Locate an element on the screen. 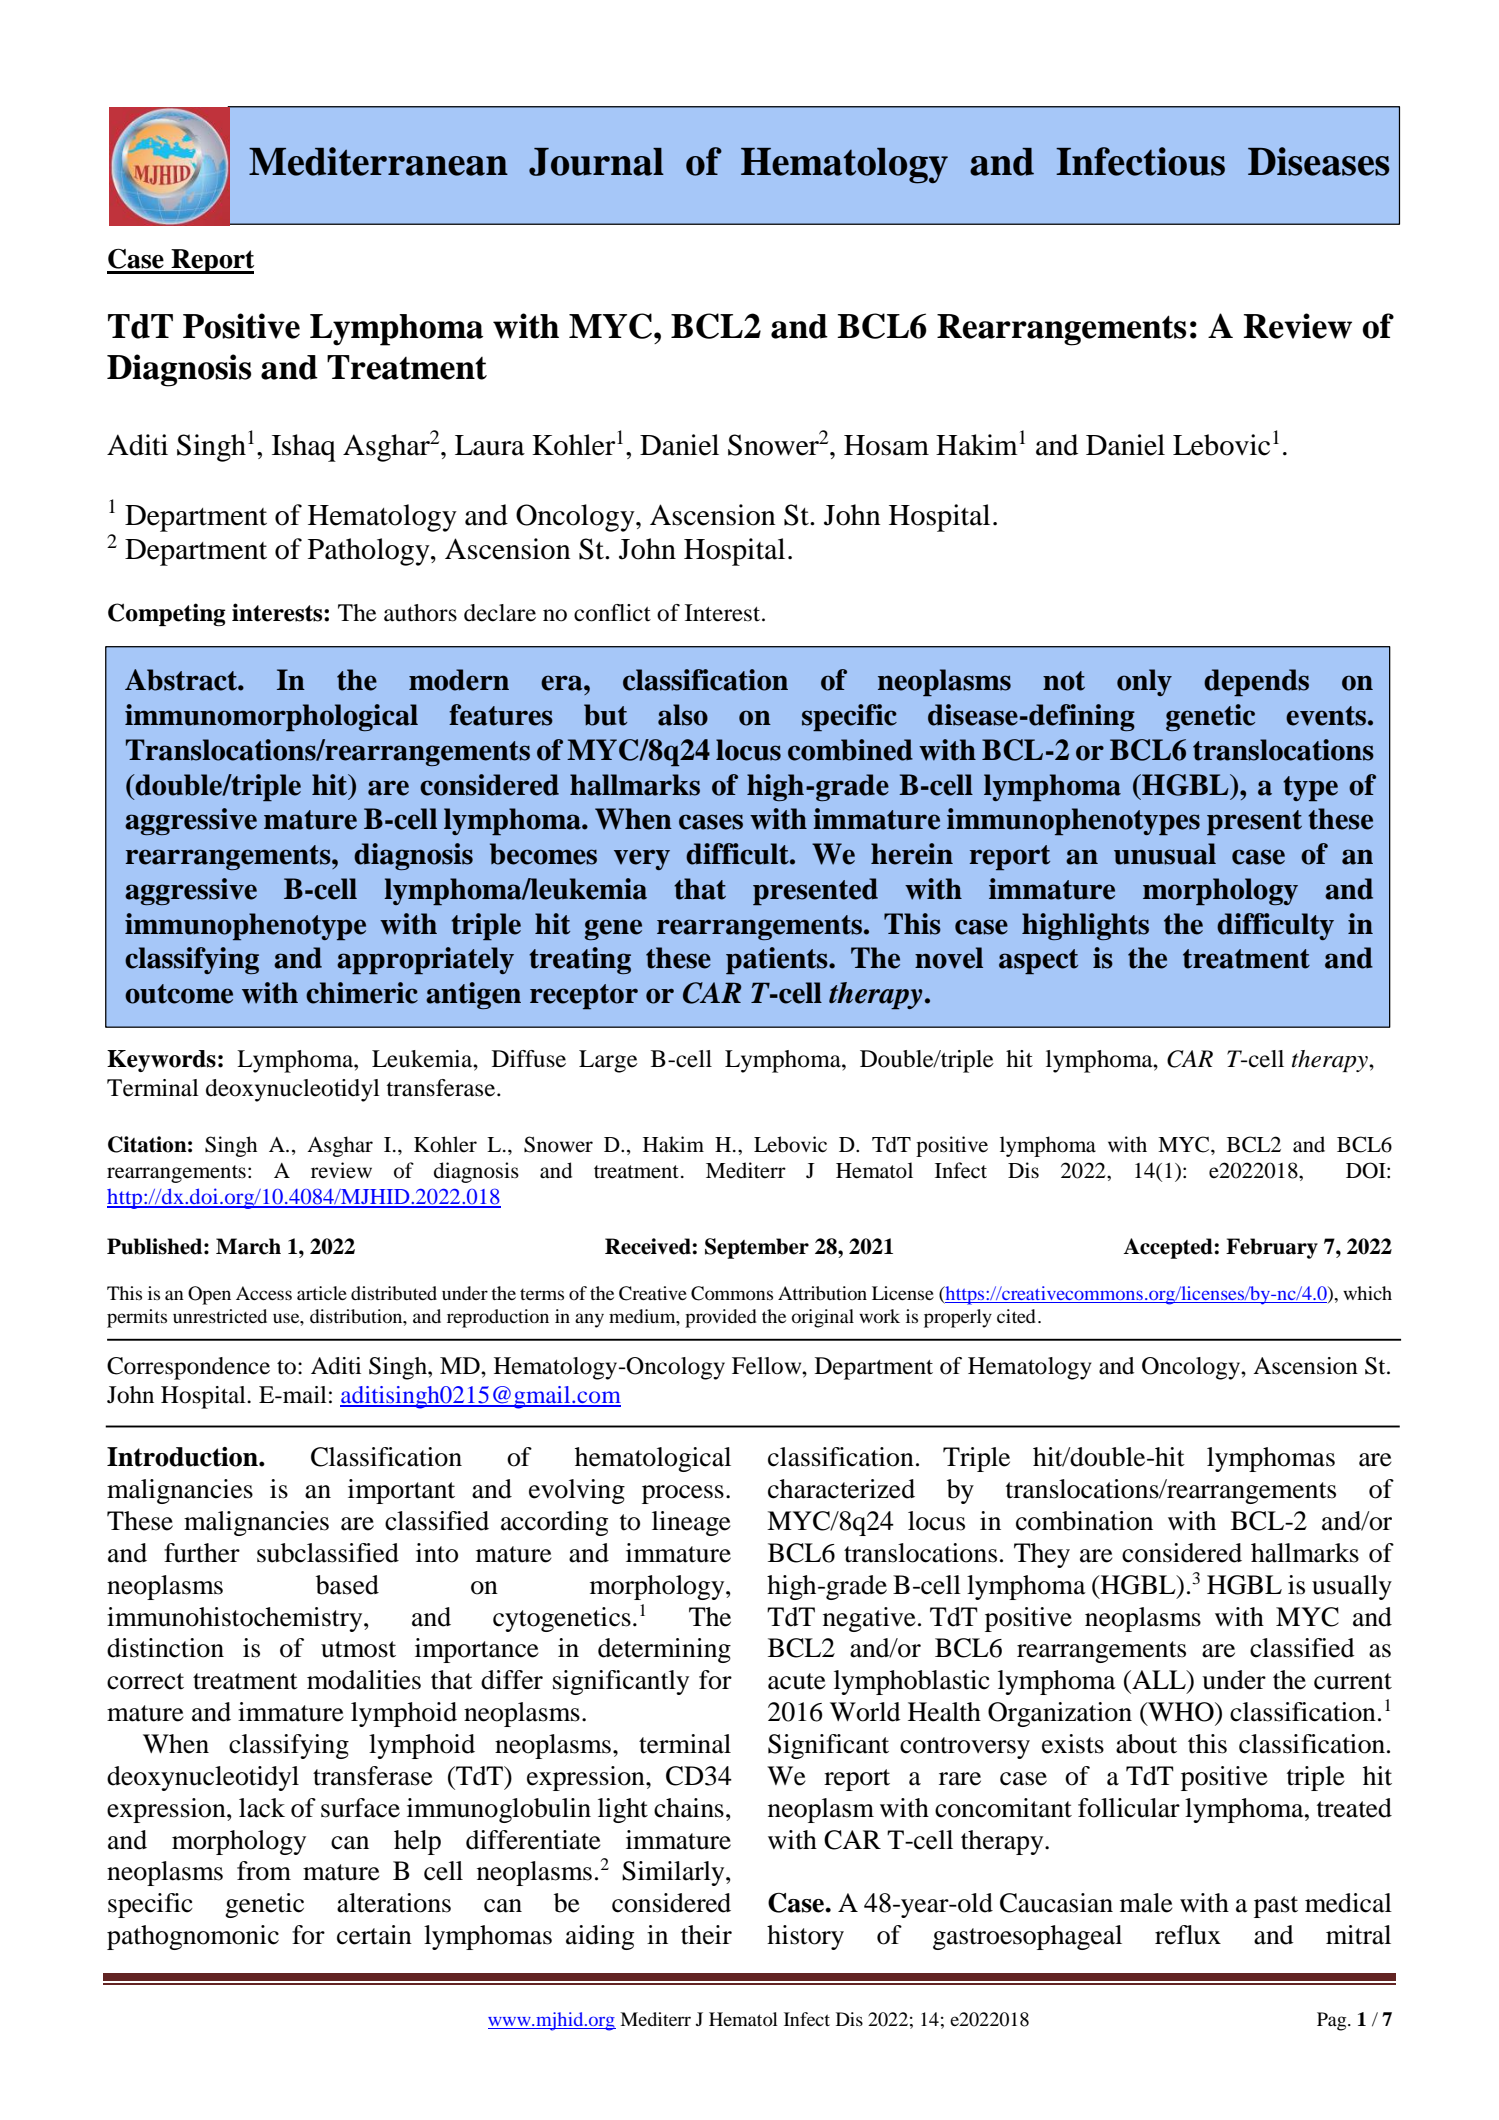 The height and width of the screenshot is (2120, 1499). certain is located at coordinates (374, 1935).
